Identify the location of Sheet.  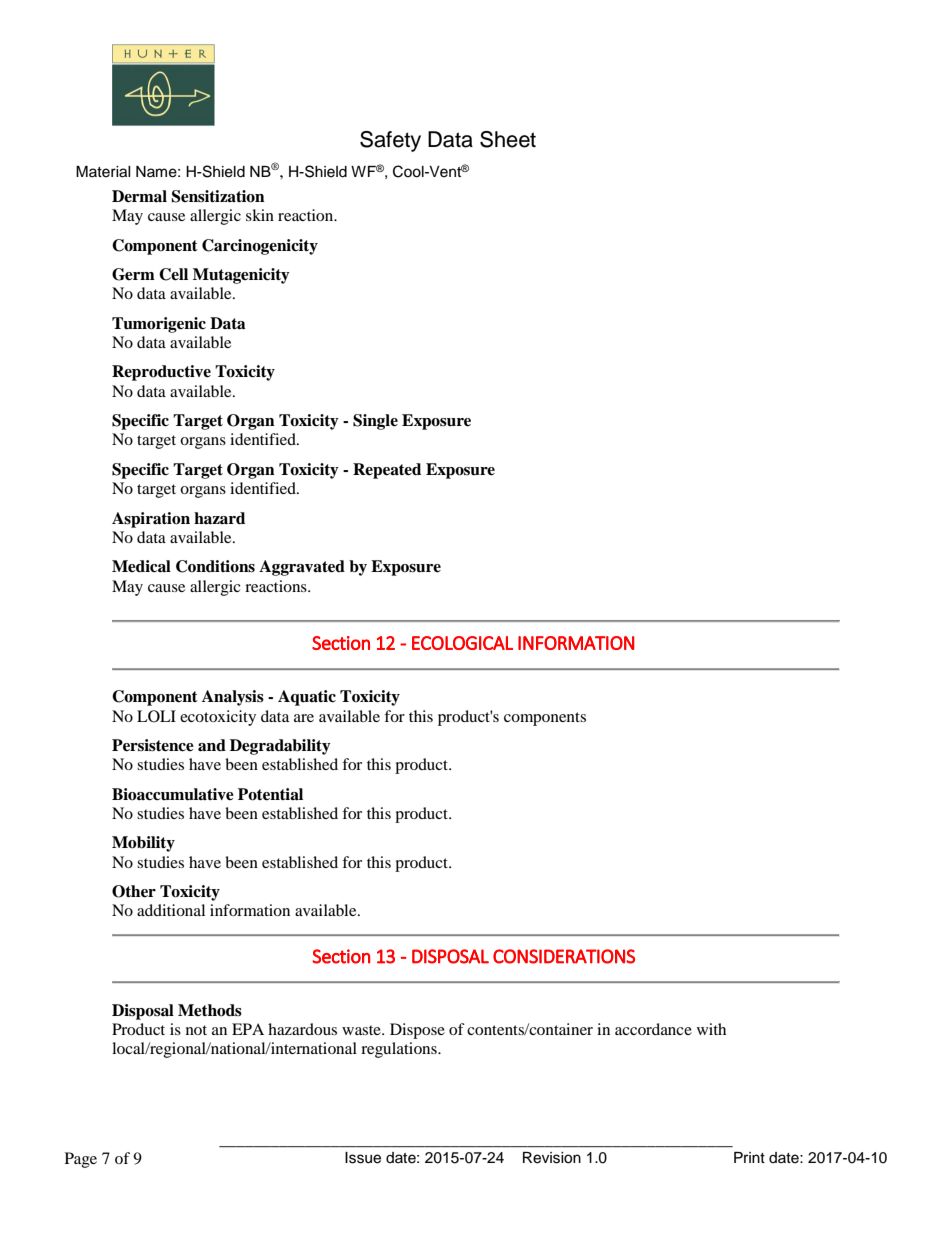
(508, 139).
